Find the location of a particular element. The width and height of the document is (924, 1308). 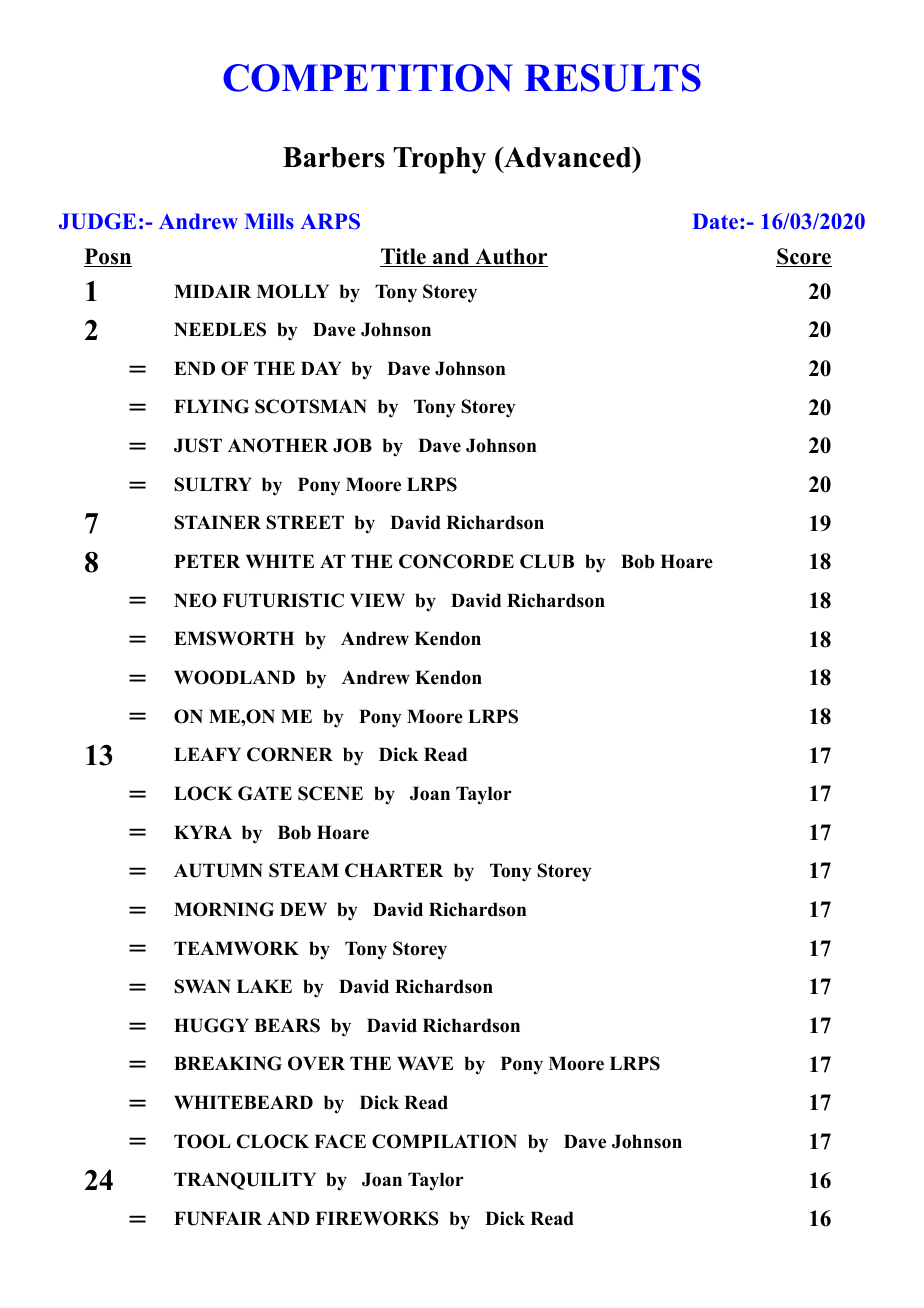

WAVE is located at coordinates (425, 1063).
